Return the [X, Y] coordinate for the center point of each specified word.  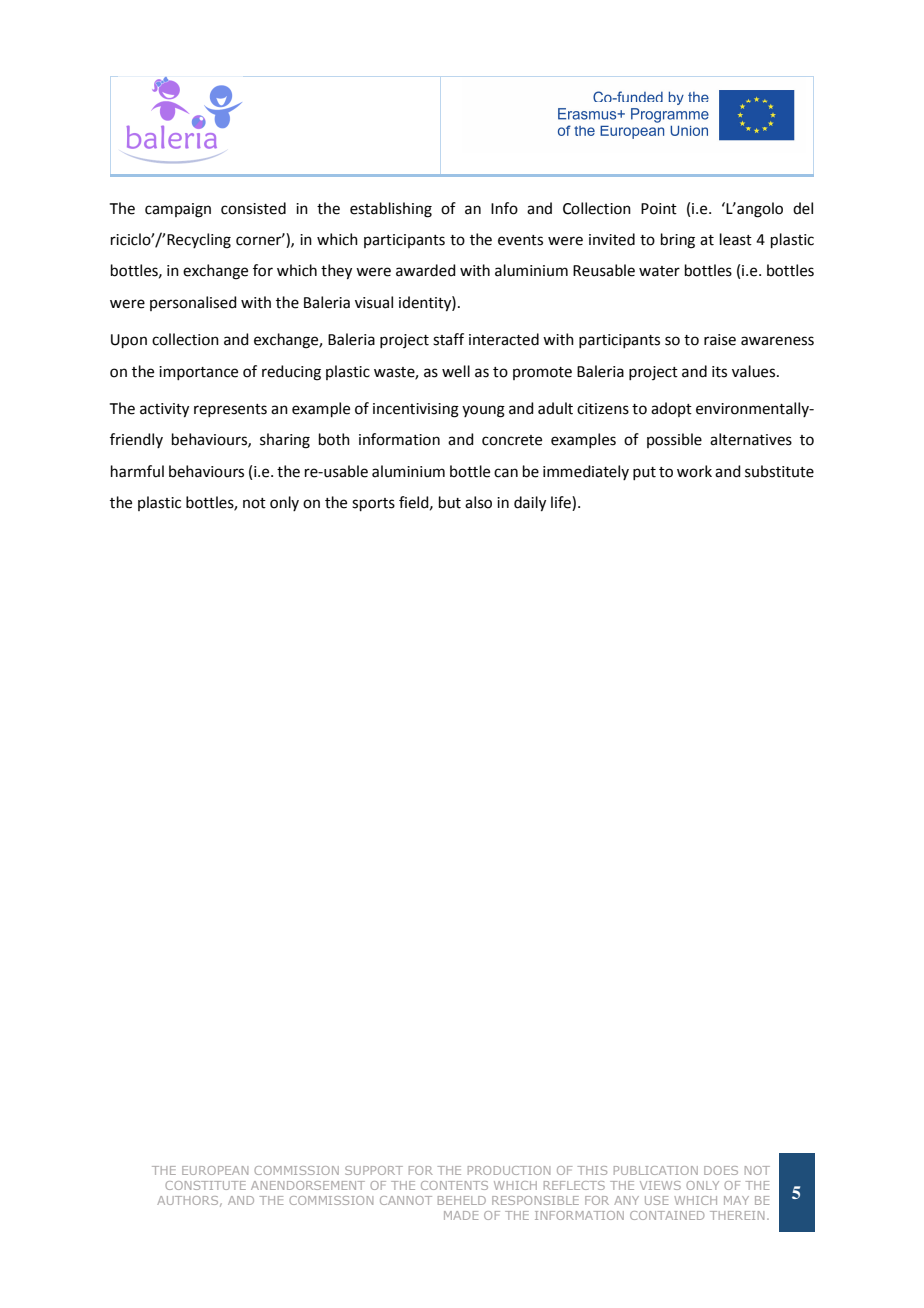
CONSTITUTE [205, 1185]
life [562, 503]
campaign [178, 210]
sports [373, 504]
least [736, 239]
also [478, 502]
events [520, 240]
